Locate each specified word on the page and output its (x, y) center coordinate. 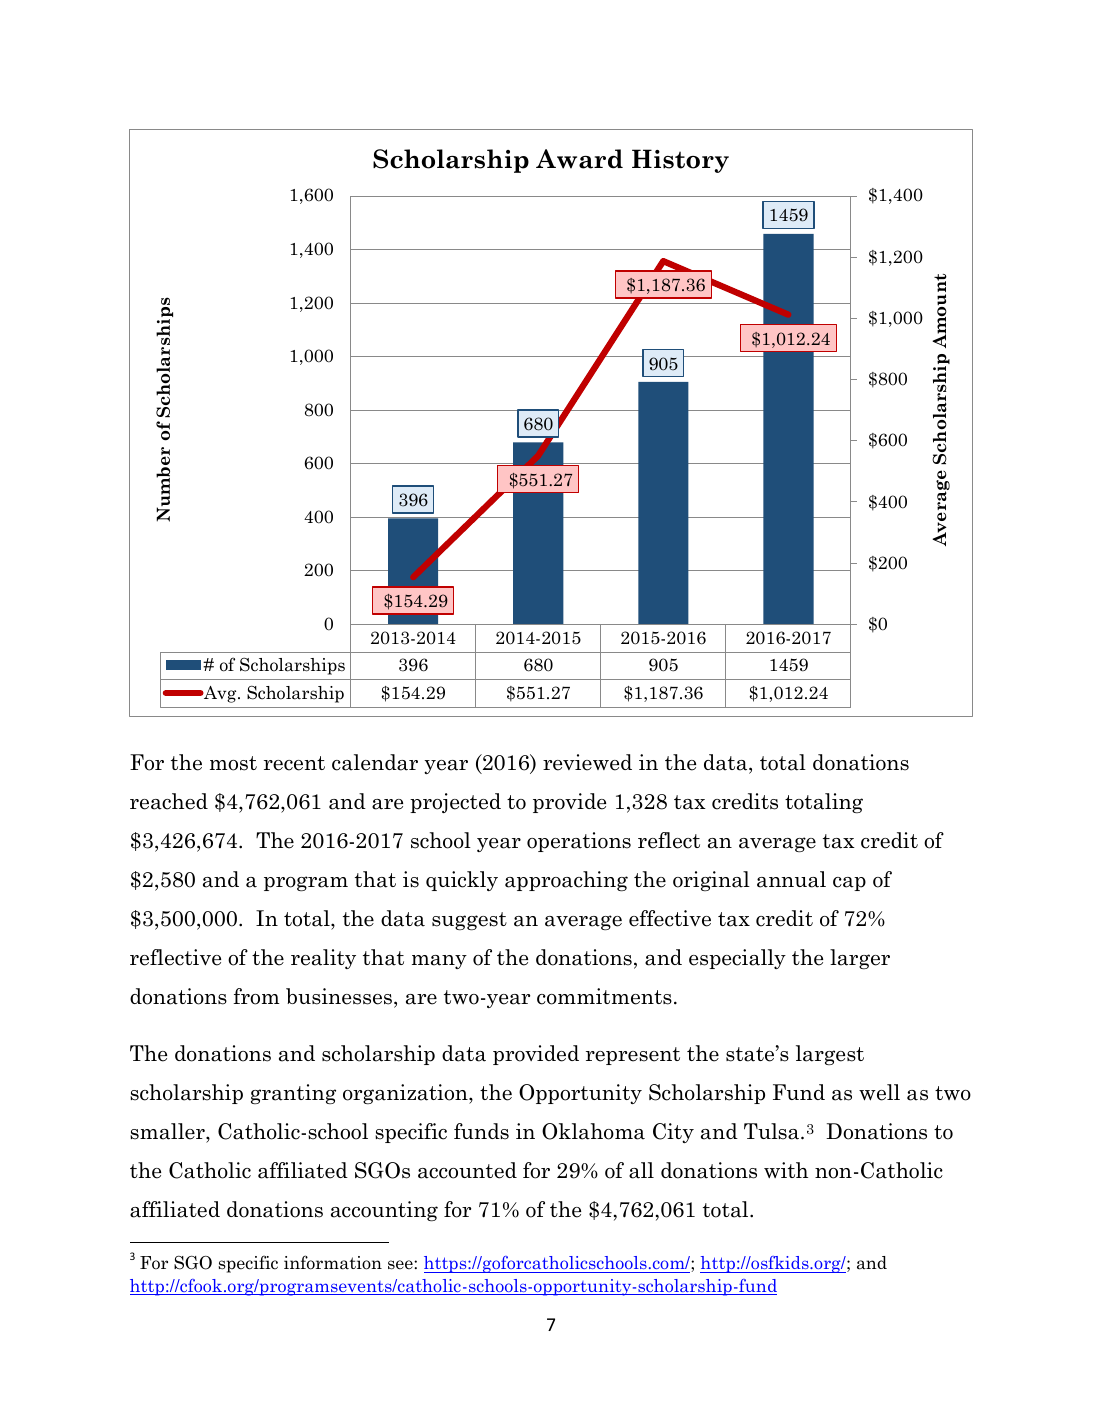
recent (294, 763)
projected (455, 803)
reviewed (587, 762)
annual (791, 879)
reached (169, 801)
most (233, 763)
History (680, 161)
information (333, 1262)
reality (323, 959)
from (256, 996)
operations (579, 842)
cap (849, 884)
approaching (566, 881)
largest (830, 1055)
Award (579, 159)
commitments (604, 996)
